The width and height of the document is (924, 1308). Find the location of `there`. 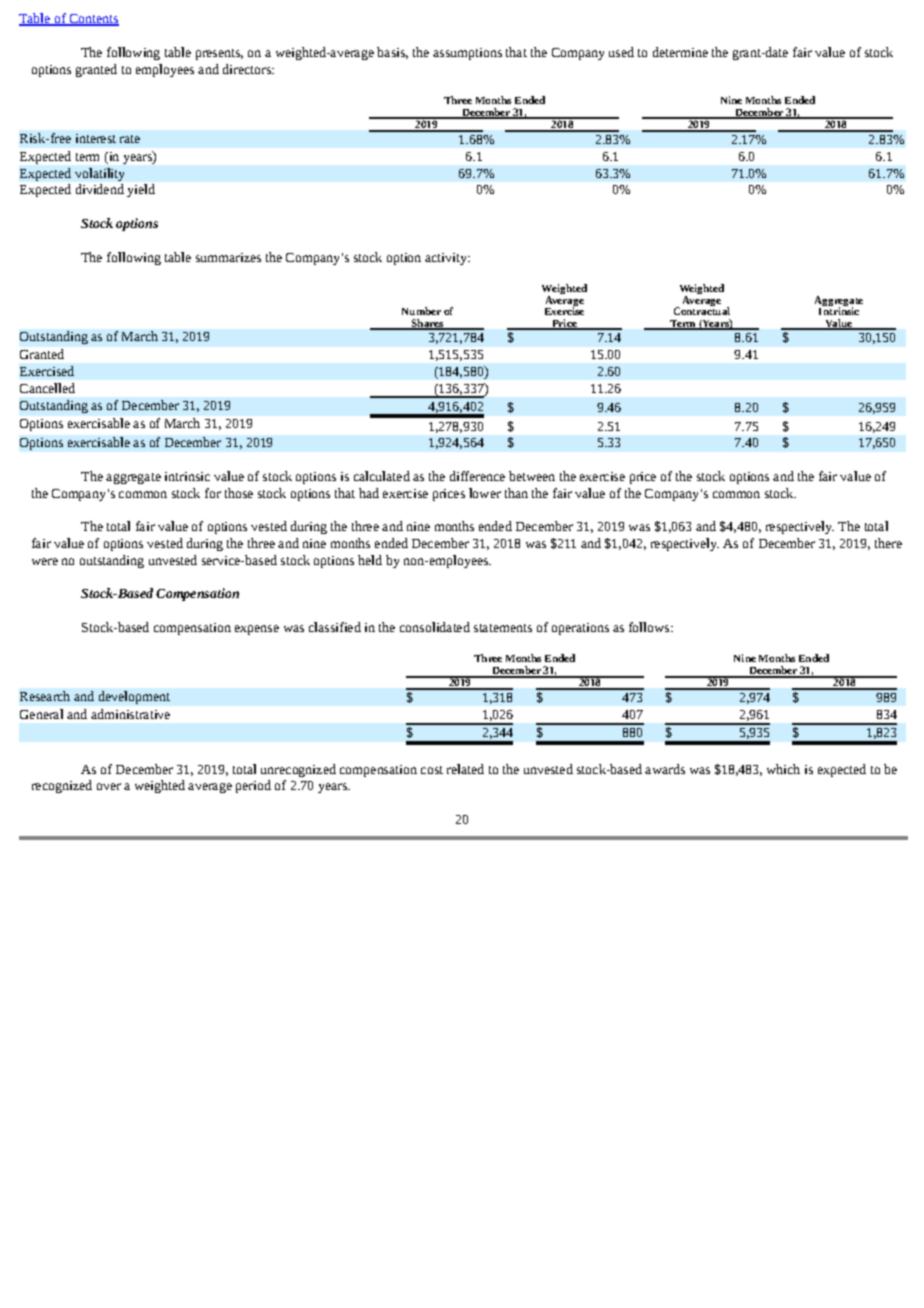

there is located at coordinates (888, 543).
